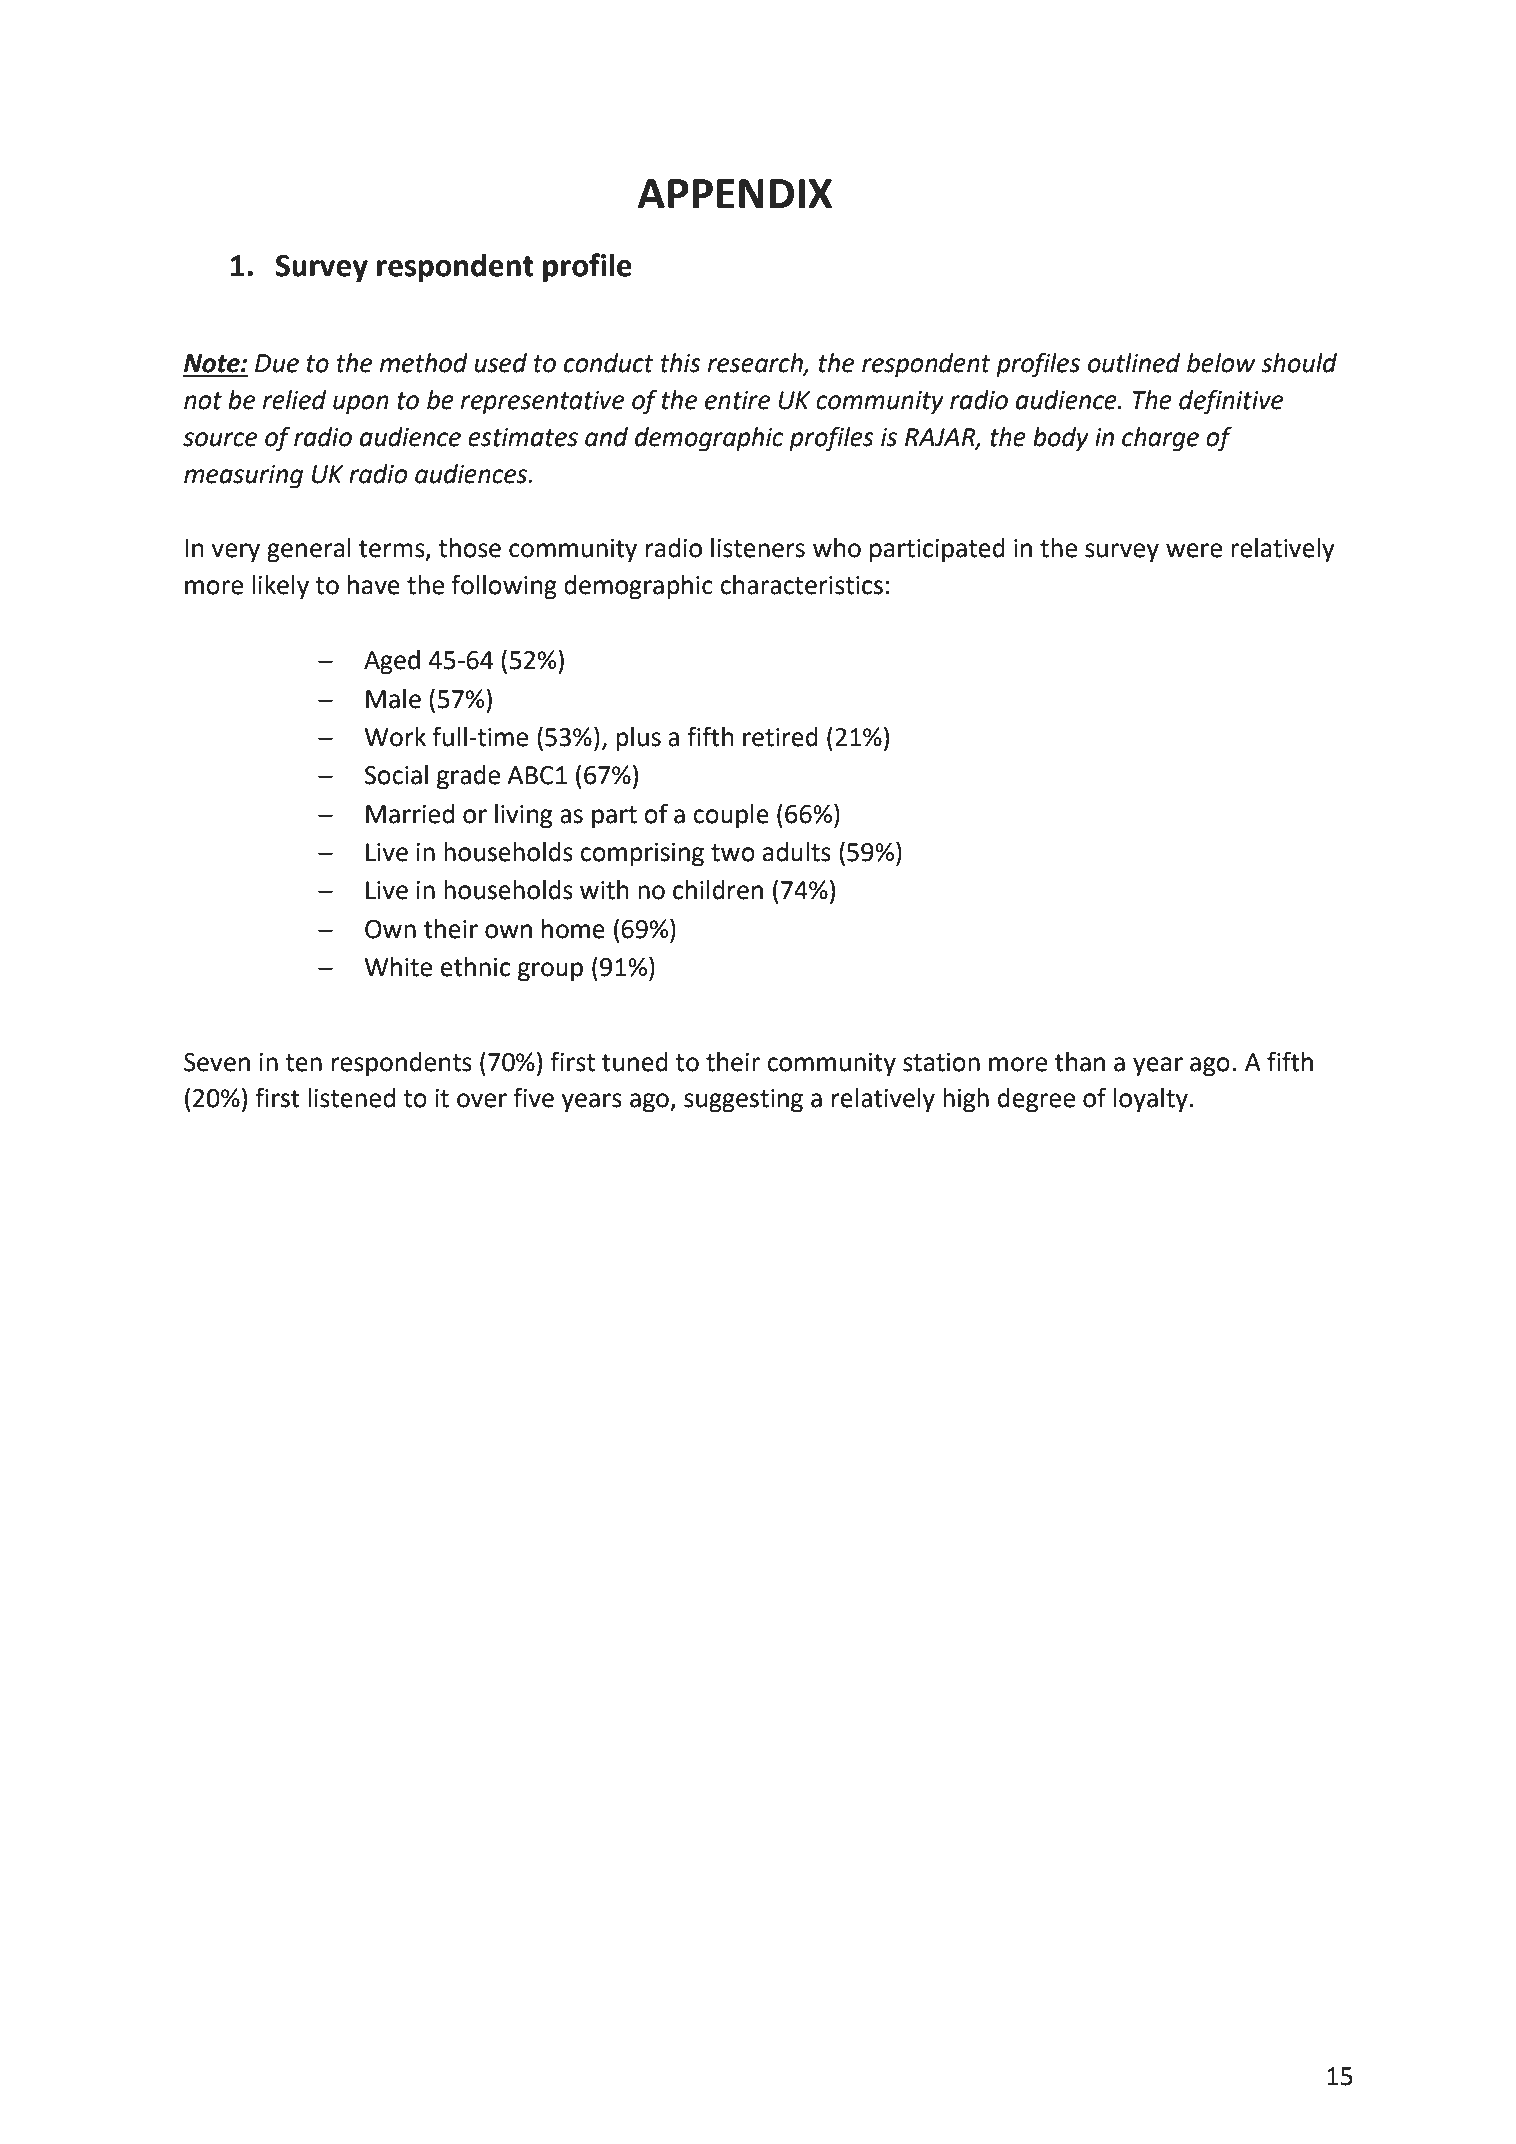 The image size is (1516, 2144). Describe the element at coordinates (351, 1098) in the document. I see `listened` at that location.
